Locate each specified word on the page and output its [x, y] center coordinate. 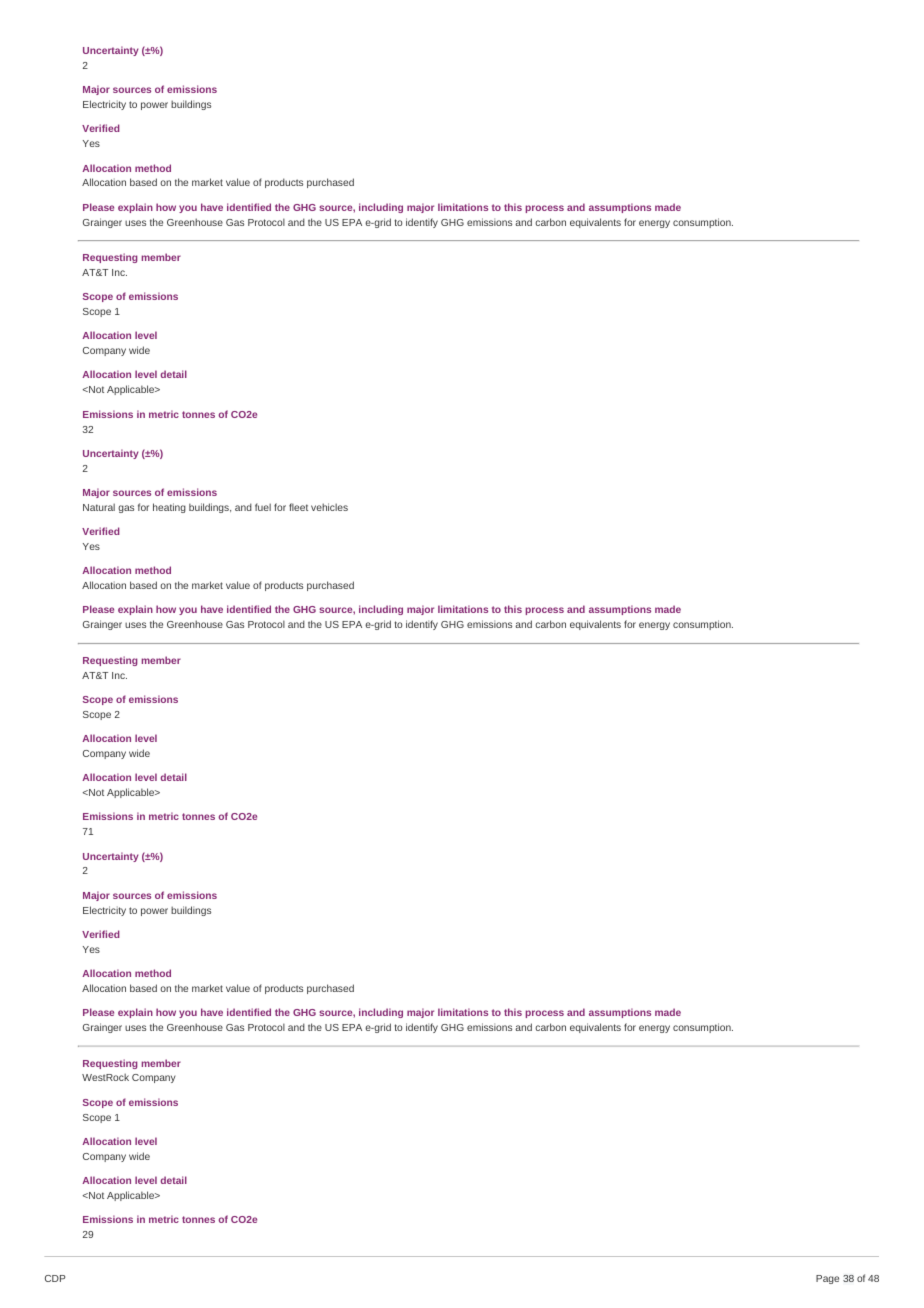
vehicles [329, 507]
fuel [263, 507]
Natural [99, 507]
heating [169, 508]
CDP [55, 1278]
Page [827, 1279]
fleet [298, 507]
